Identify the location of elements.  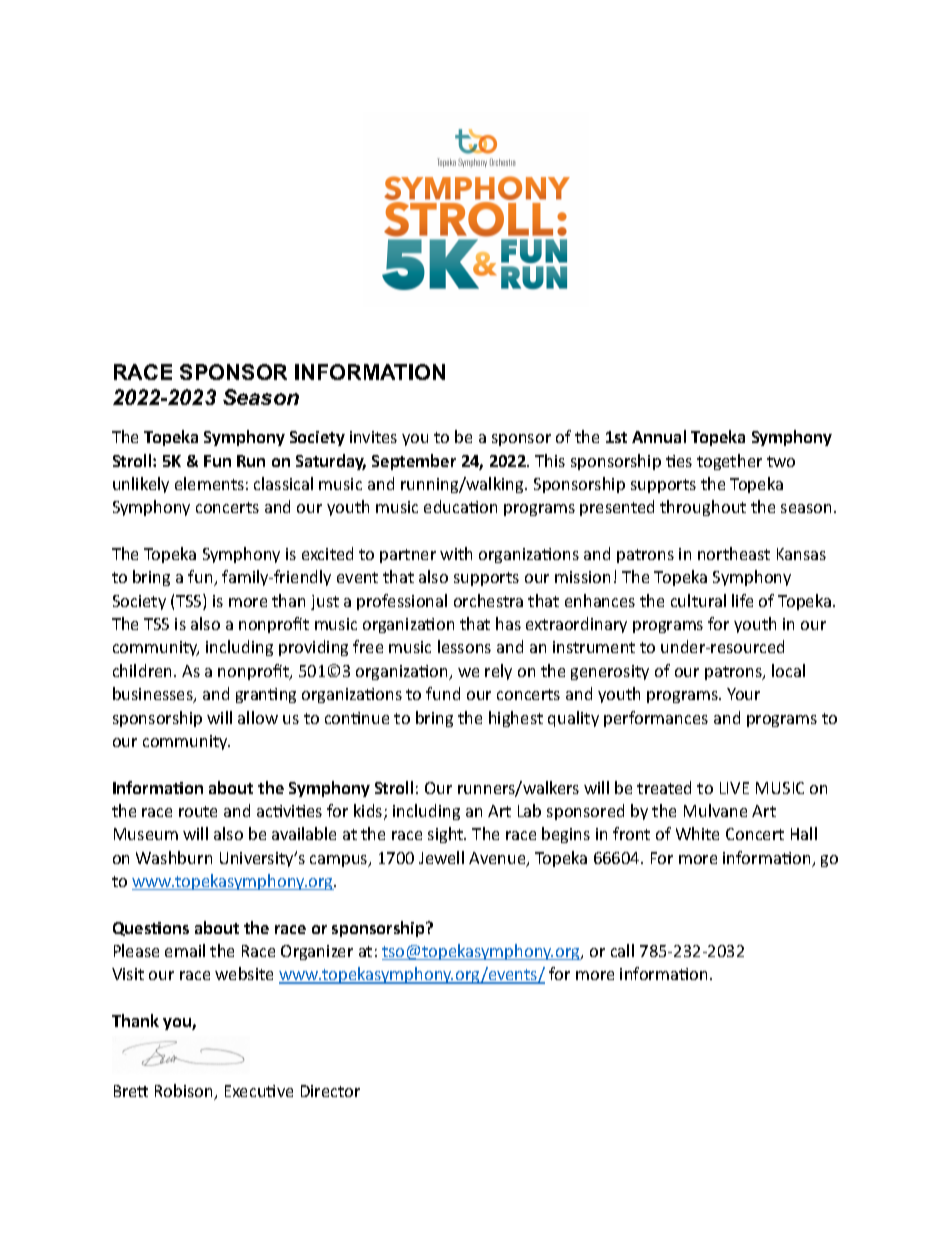
(209, 483).
